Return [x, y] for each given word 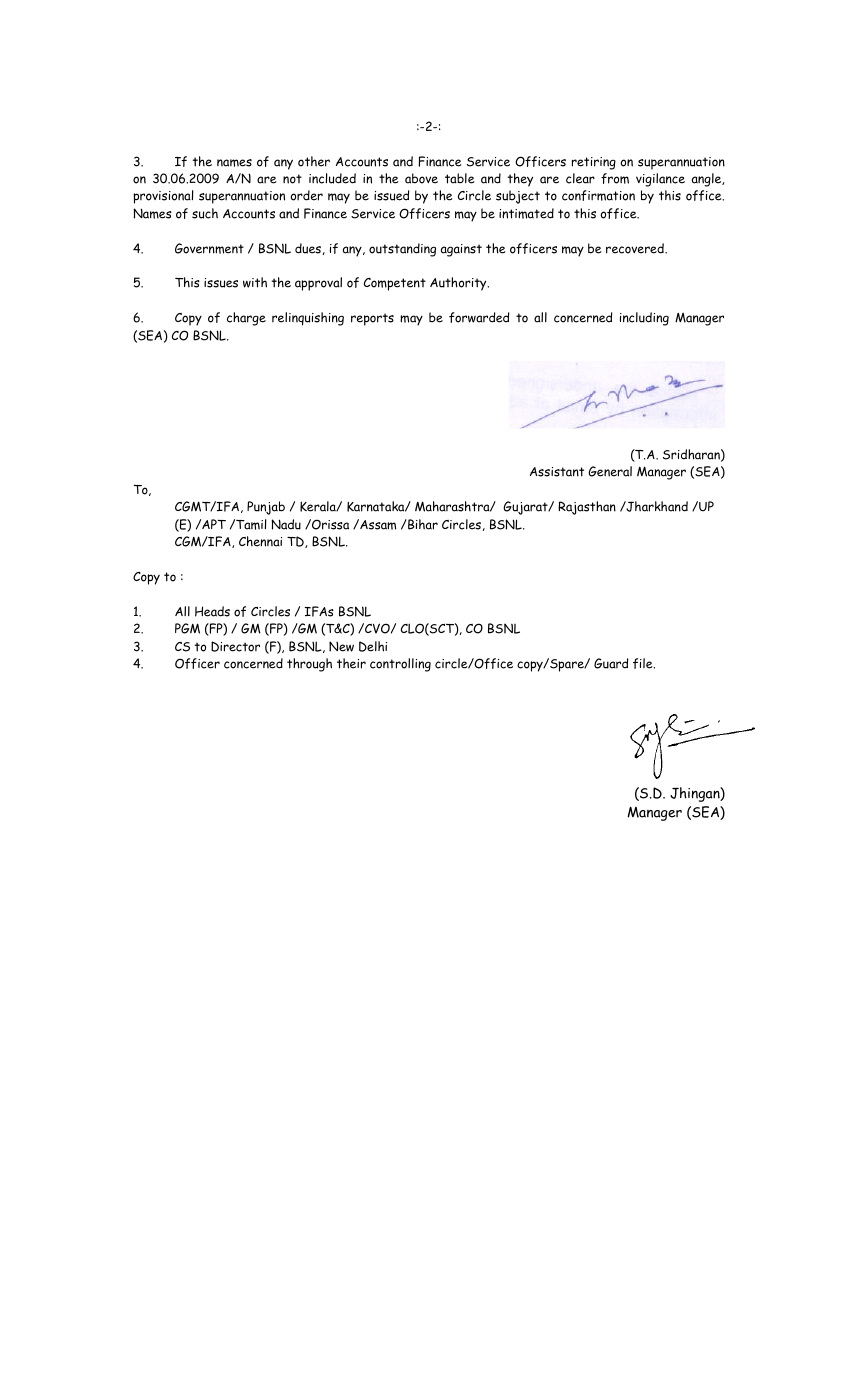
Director [235, 646]
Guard [611, 663]
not [292, 179]
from [615, 178]
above [421, 178]
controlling [400, 665]
